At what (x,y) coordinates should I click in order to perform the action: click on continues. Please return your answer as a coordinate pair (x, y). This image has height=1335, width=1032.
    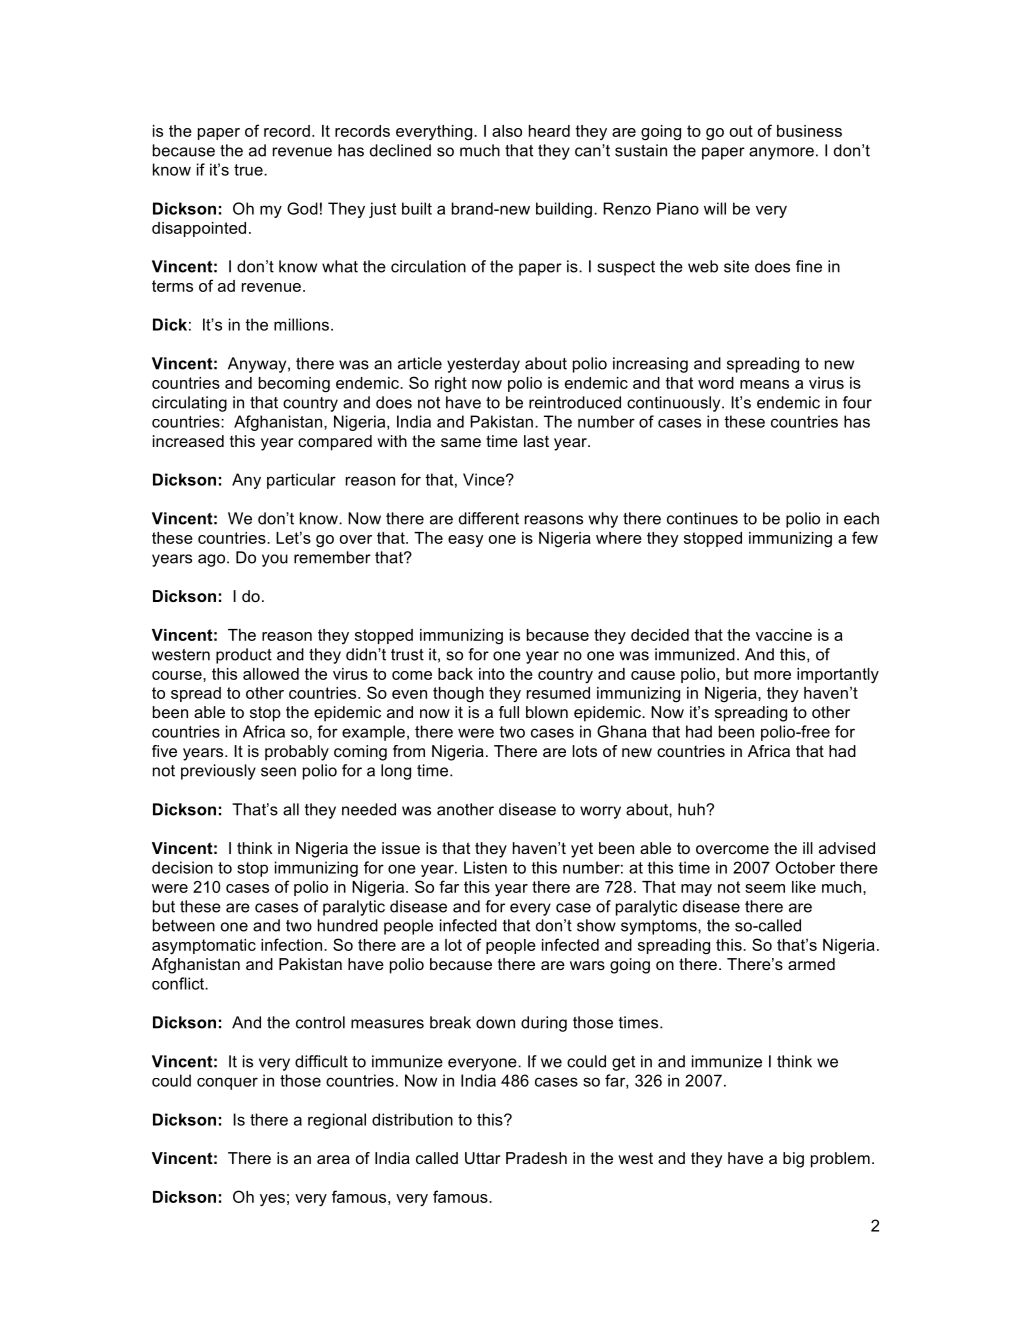
    Looking at the image, I should click on (702, 518).
